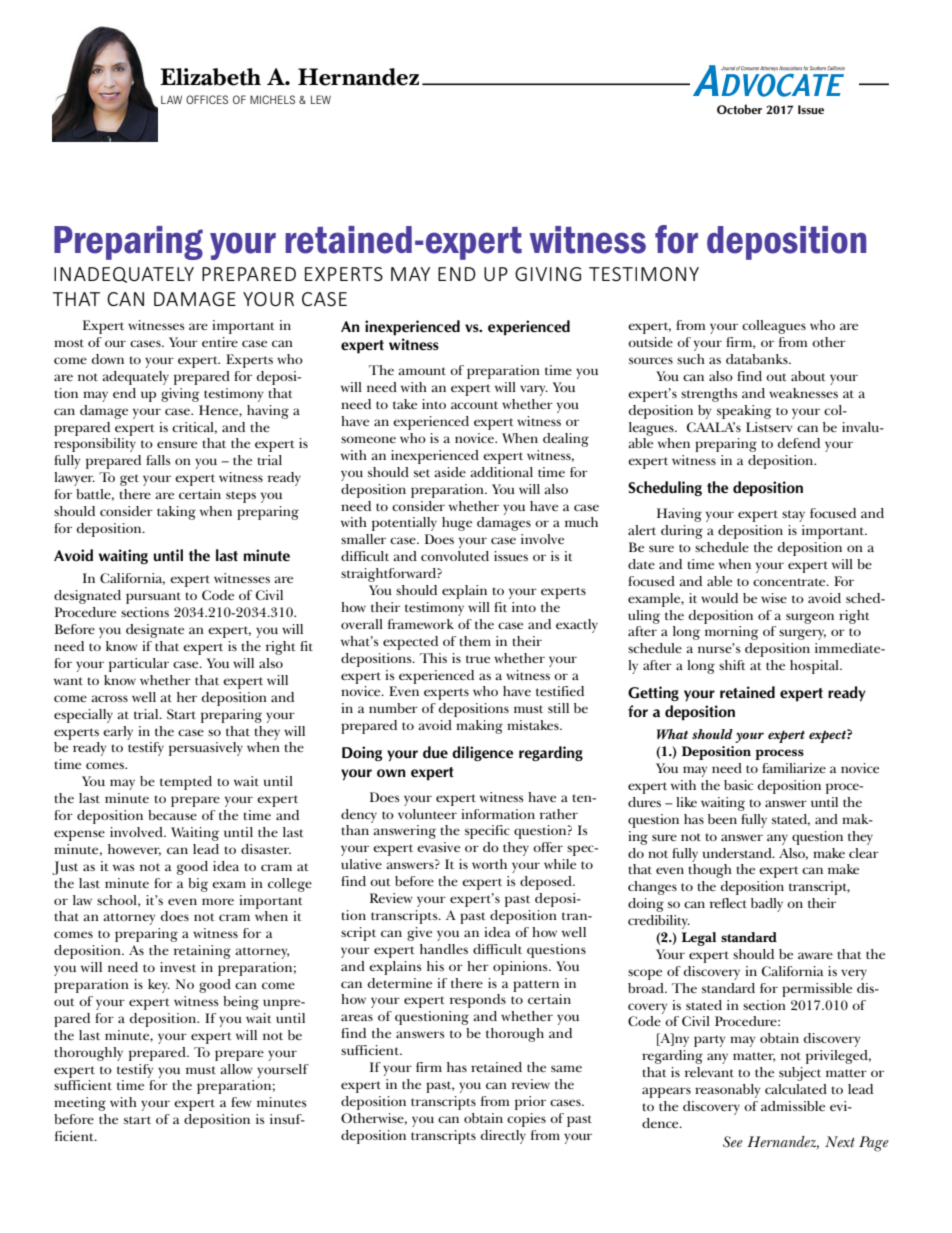  What do you see at coordinates (134, 850) in the document?
I see `however` at bounding box center [134, 850].
